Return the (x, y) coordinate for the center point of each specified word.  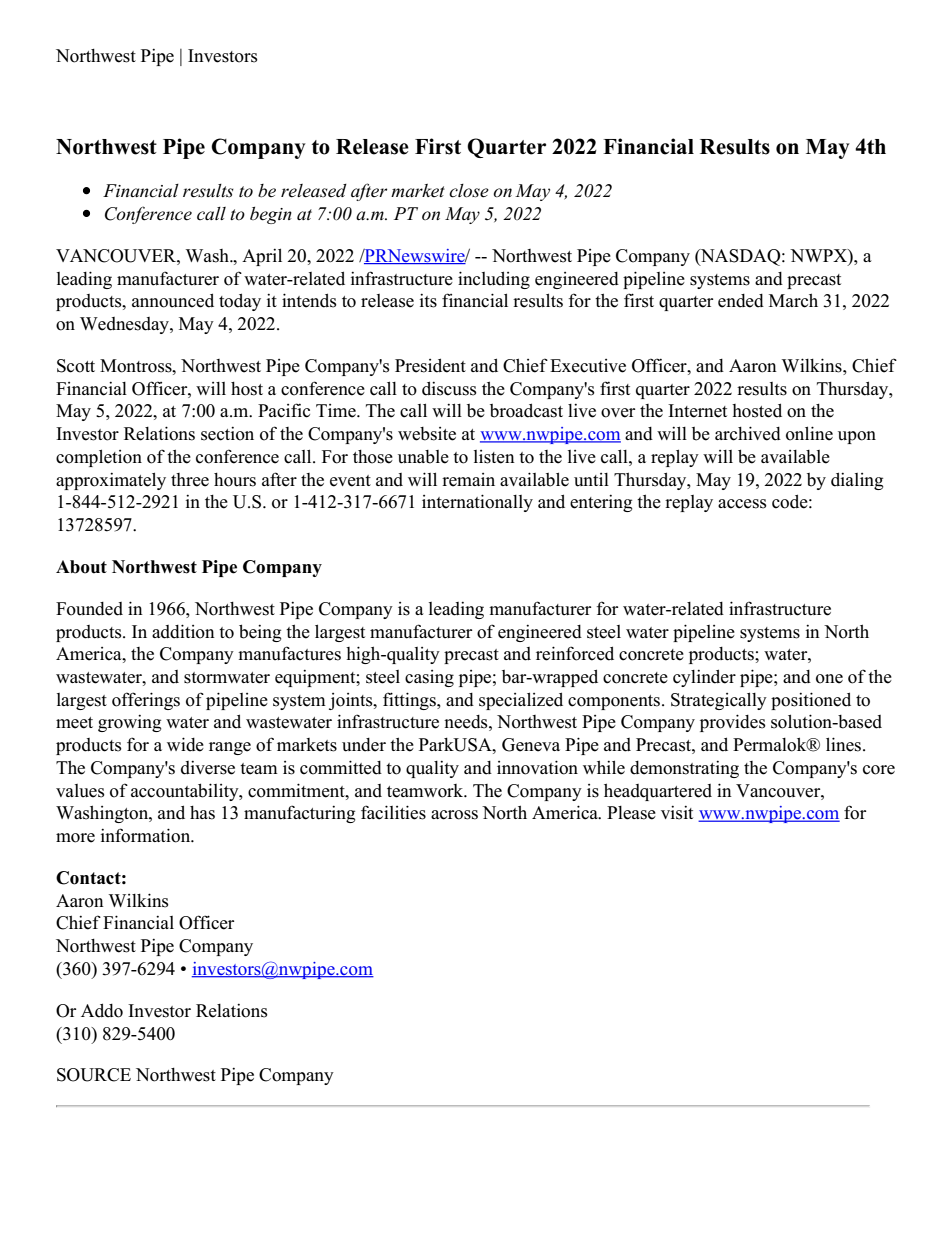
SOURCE (94, 1075)
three (190, 480)
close (469, 191)
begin (271, 215)
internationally (477, 503)
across (454, 815)
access (742, 504)
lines (845, 744)
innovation (537, 767)
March (793, 300)
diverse (208, 767)
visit (677, 812)
